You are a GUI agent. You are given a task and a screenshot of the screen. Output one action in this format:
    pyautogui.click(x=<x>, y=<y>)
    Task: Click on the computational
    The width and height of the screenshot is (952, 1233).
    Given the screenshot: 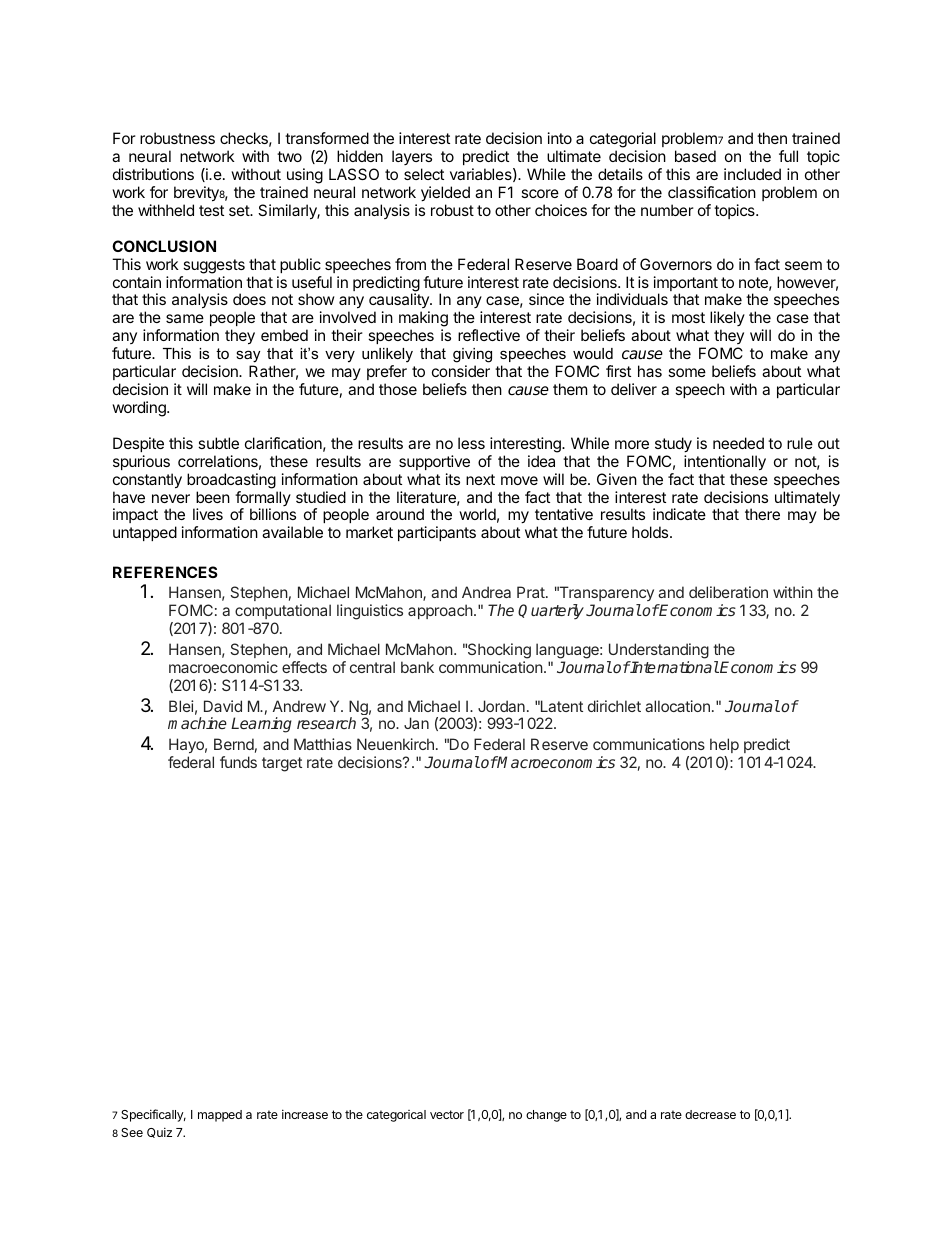 What is the action you would take?
    pyautogui.click(x=283, y=611)
